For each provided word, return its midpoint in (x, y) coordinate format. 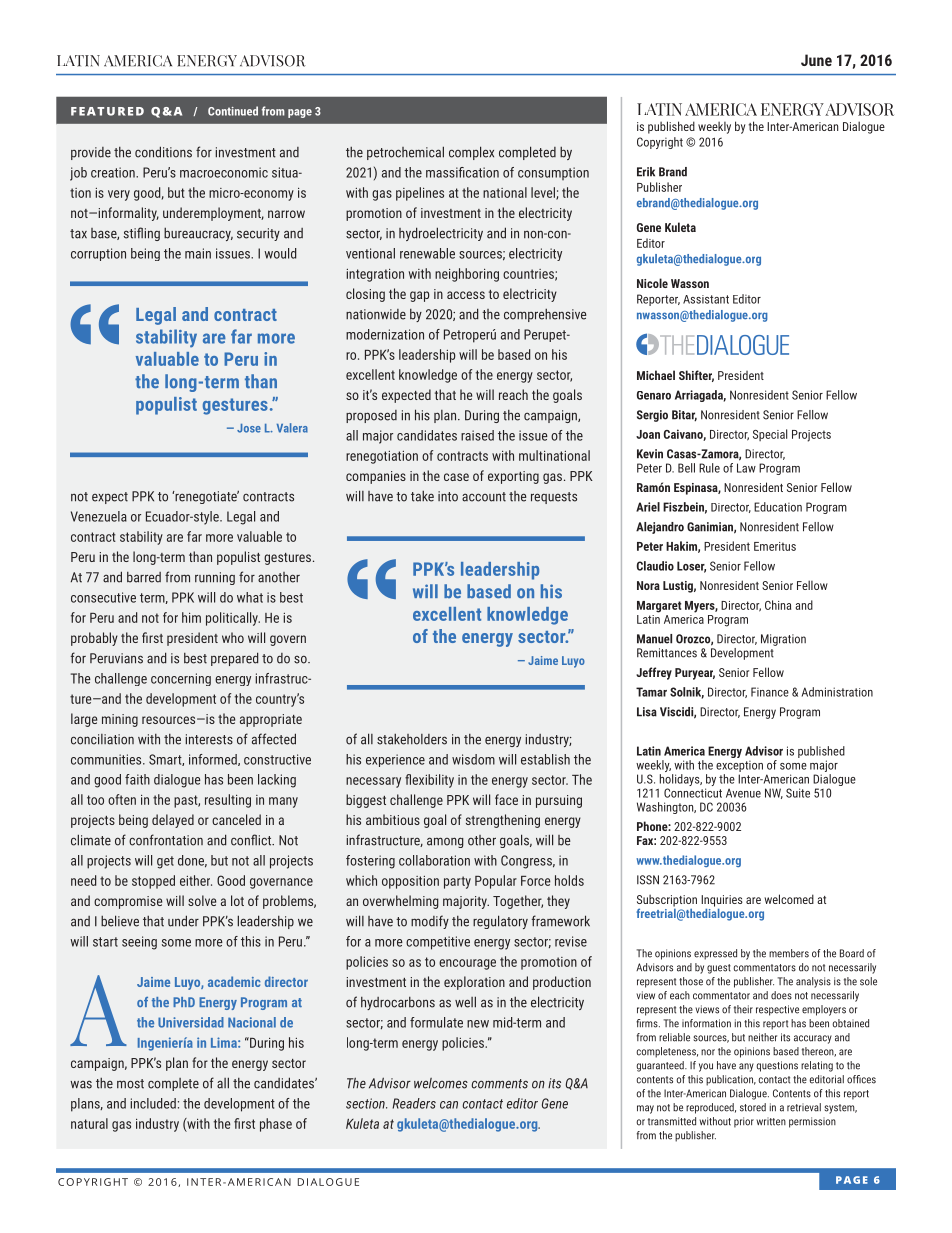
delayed (173, 821)
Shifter (696, 376)
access (466, 295)
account (484, 497)
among (445, 842)
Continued (233, 111)
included (153, 1103)
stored (753, 1107)
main (198, 253)
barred (144, 577)
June (816, 60)
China (778, 605)
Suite (798, 793)
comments (499, 1084)
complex (471, 153)
